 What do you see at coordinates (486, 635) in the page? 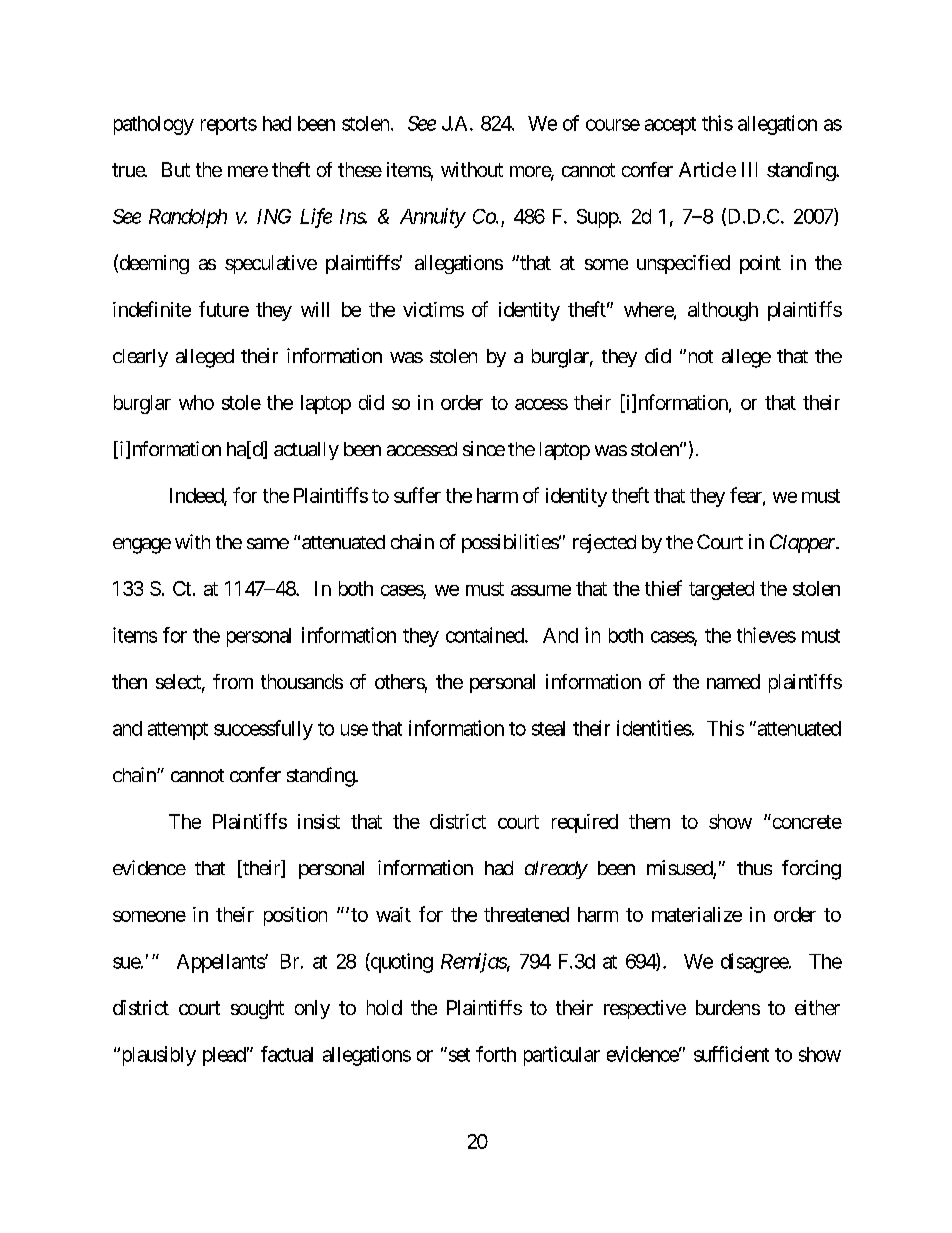
I see `contained` at bounding box center [486, 635].
